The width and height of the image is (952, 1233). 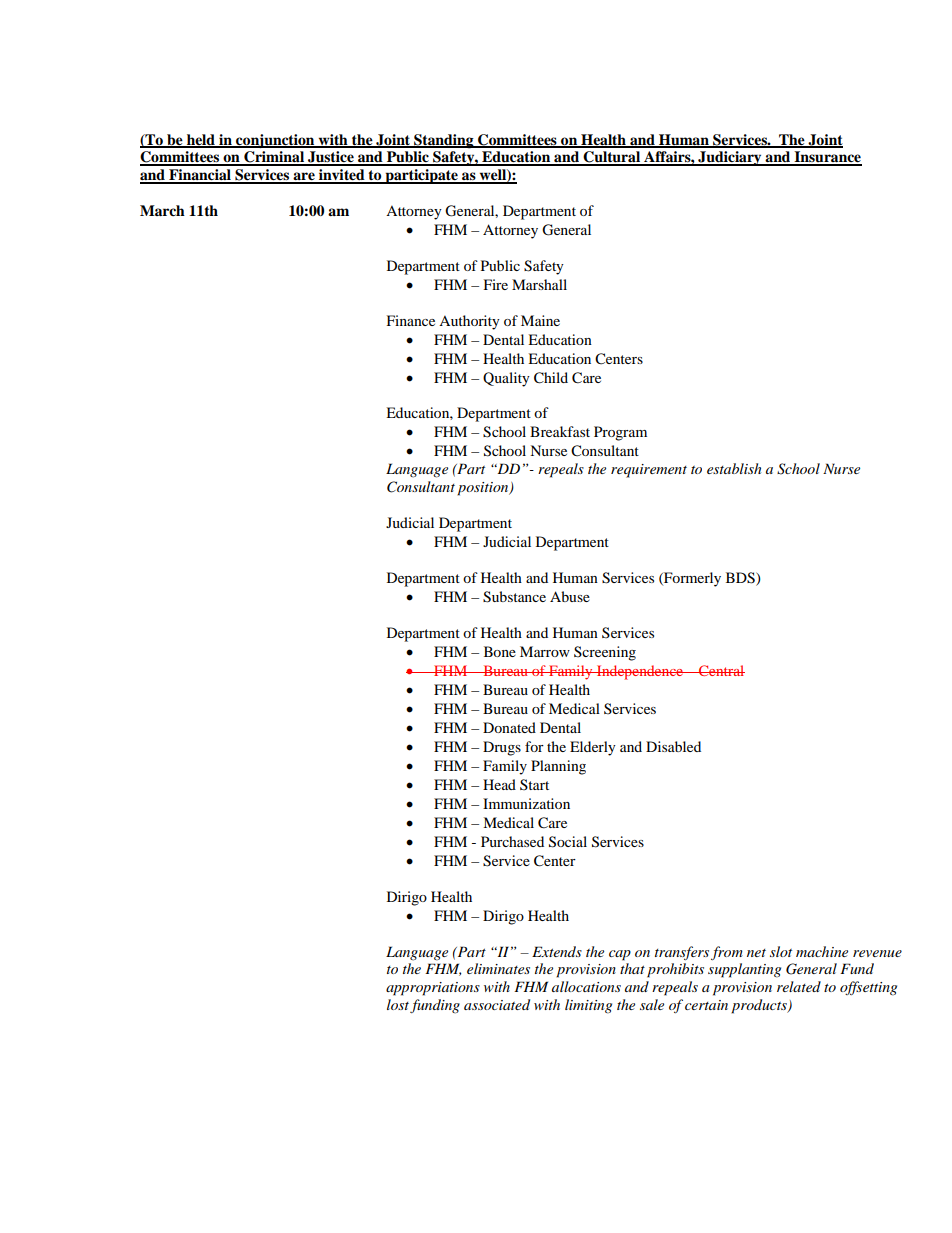 What do you see at coordinates (649, 471) in the image?
I see `requirement` at bounding box center [649, 471].
